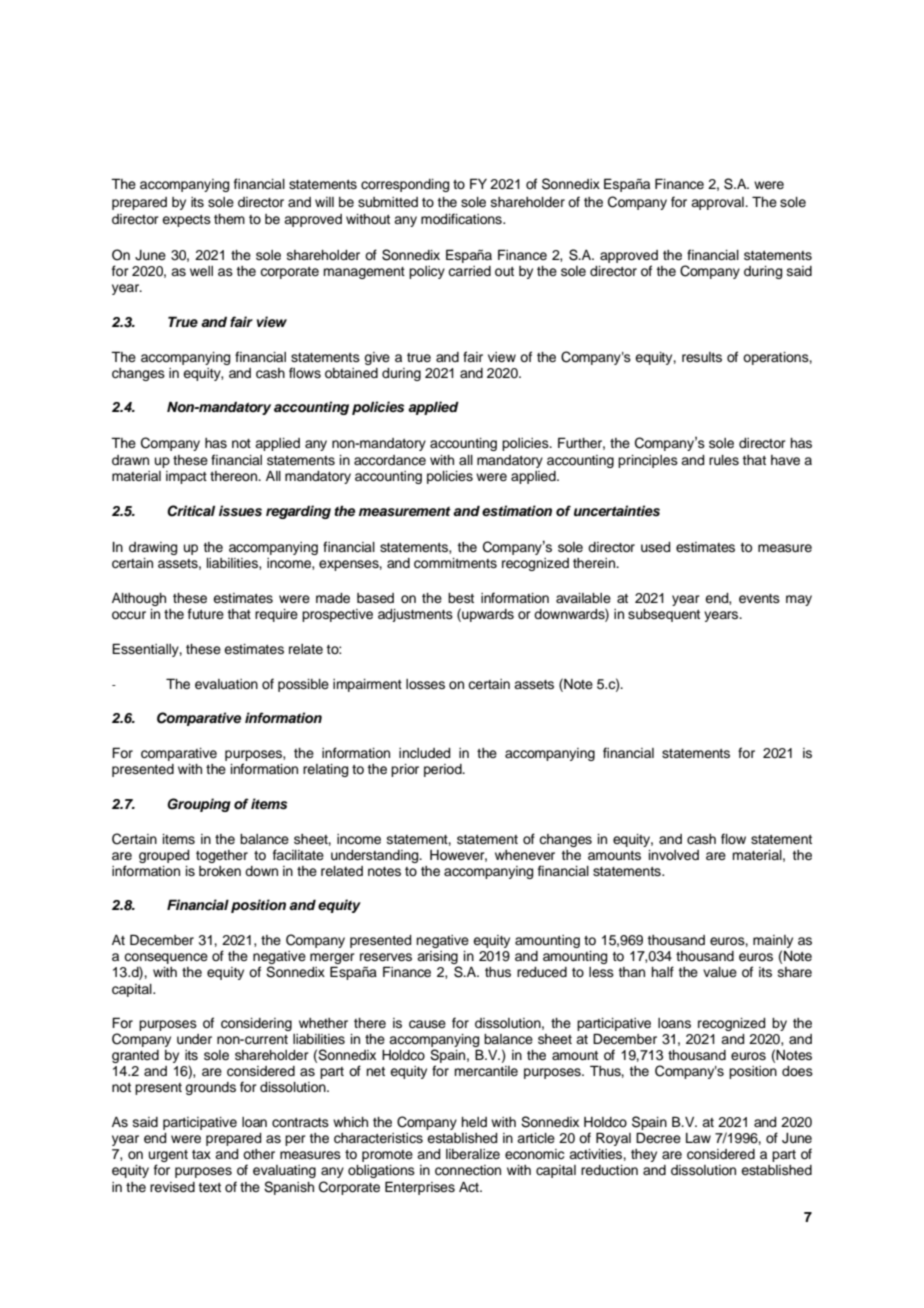 The height and width of the image is (1308, 924). I want to click on approval, so click(718, 203).
